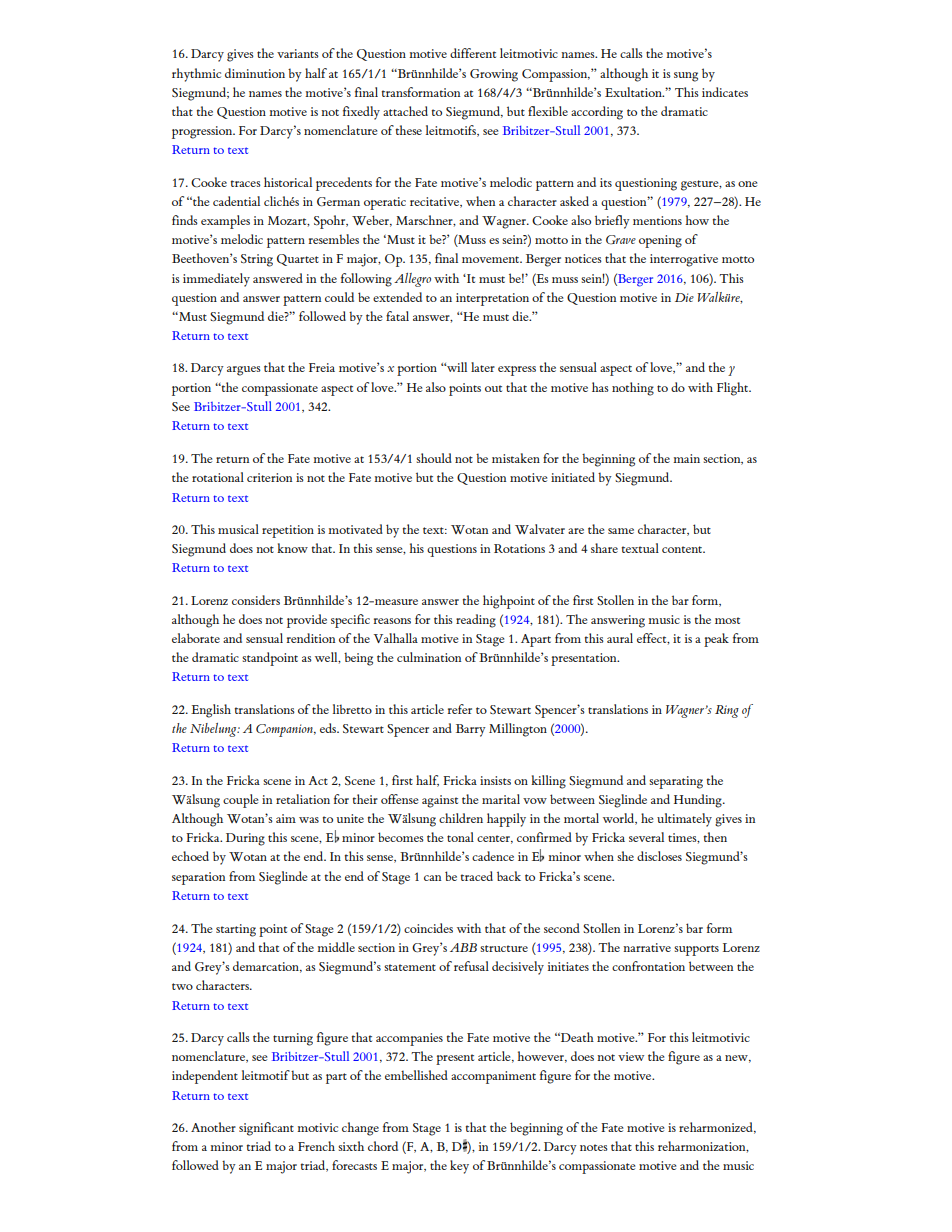 The image size is (952, 1232). I want to click on argues, so click(244, 371).
